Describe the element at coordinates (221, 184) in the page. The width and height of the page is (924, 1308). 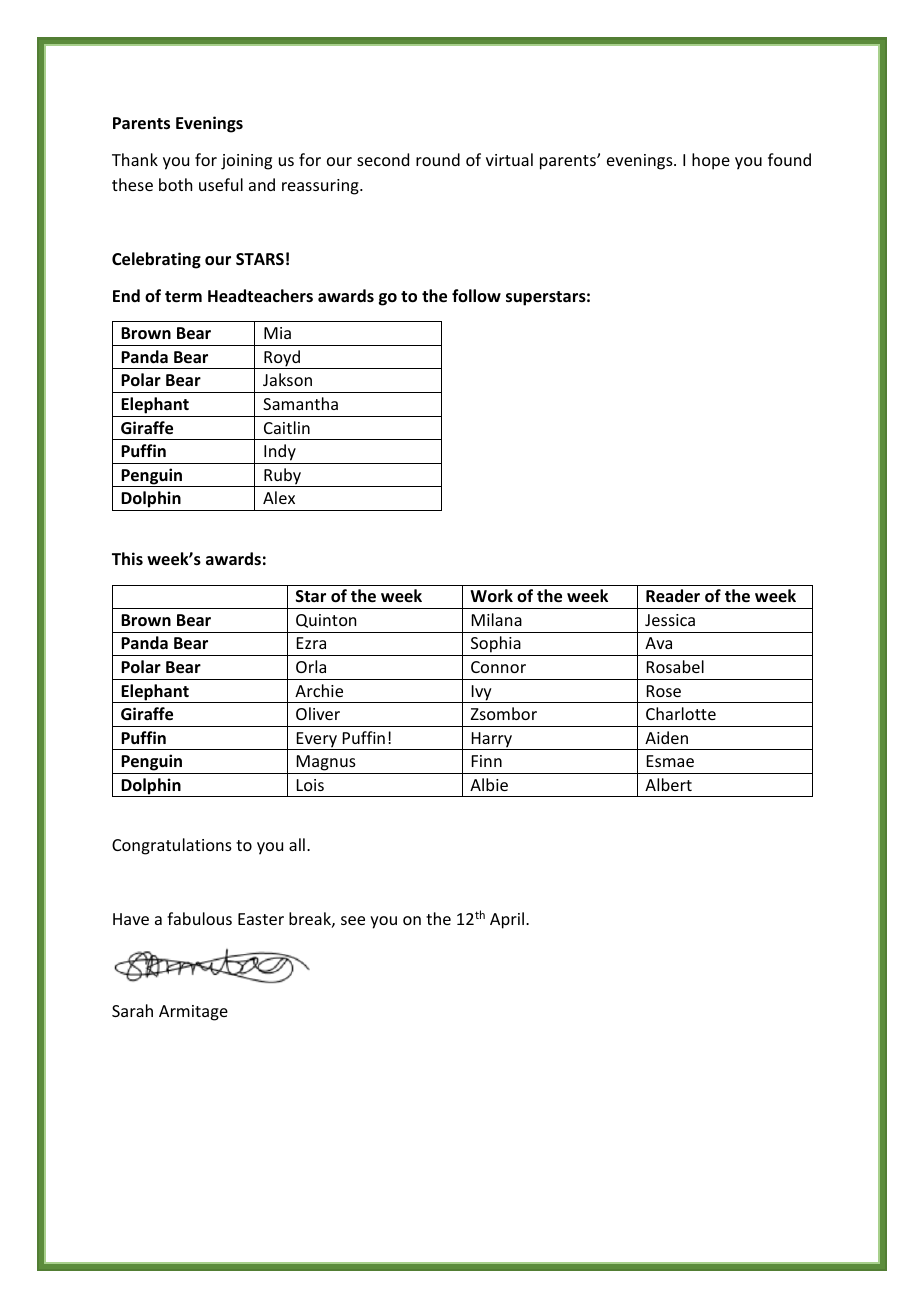
I see `useful` at that location.
